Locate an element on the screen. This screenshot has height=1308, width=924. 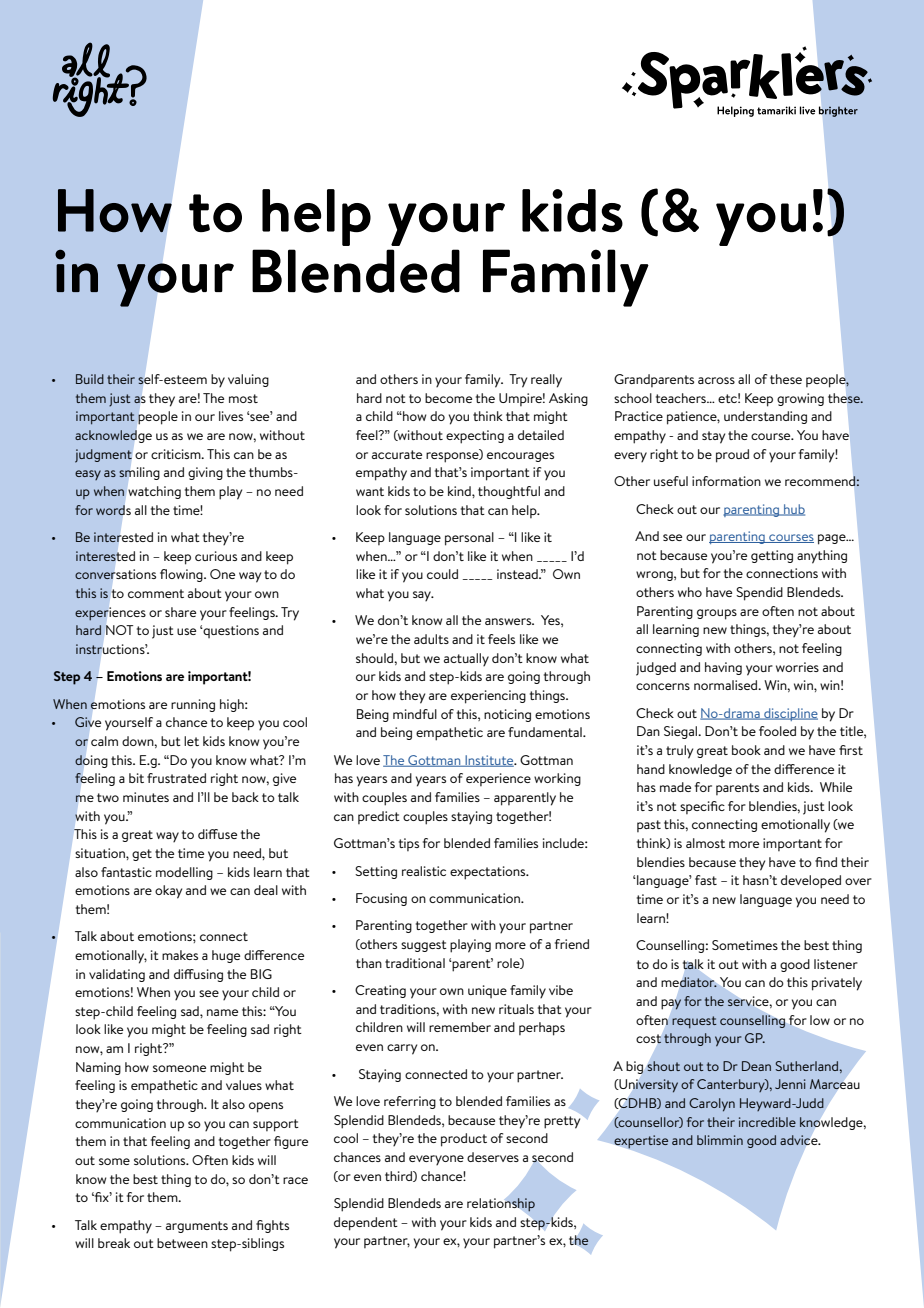
lives is located at coordinates (231, 416).
